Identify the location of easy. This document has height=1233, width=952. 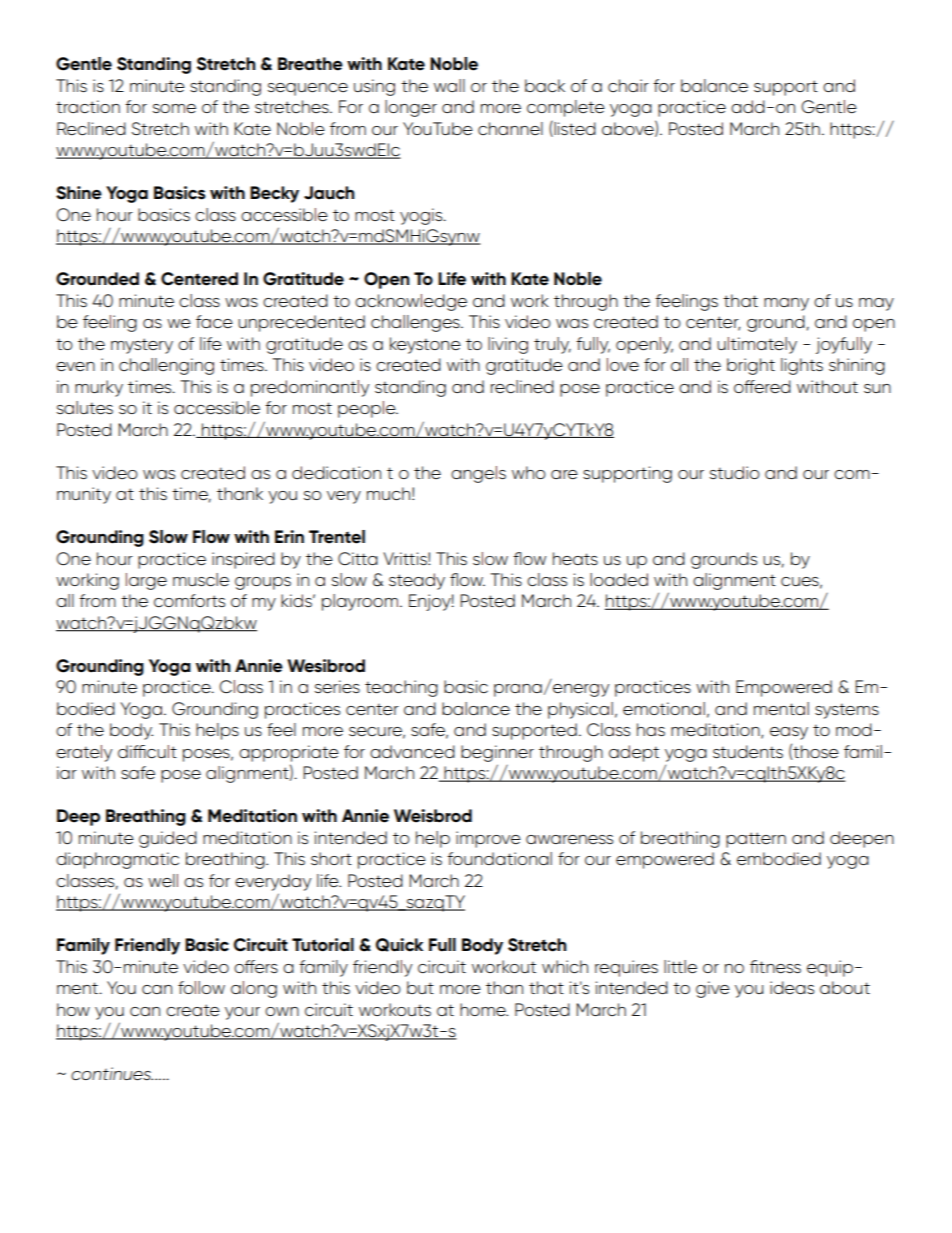
(789, 733).
